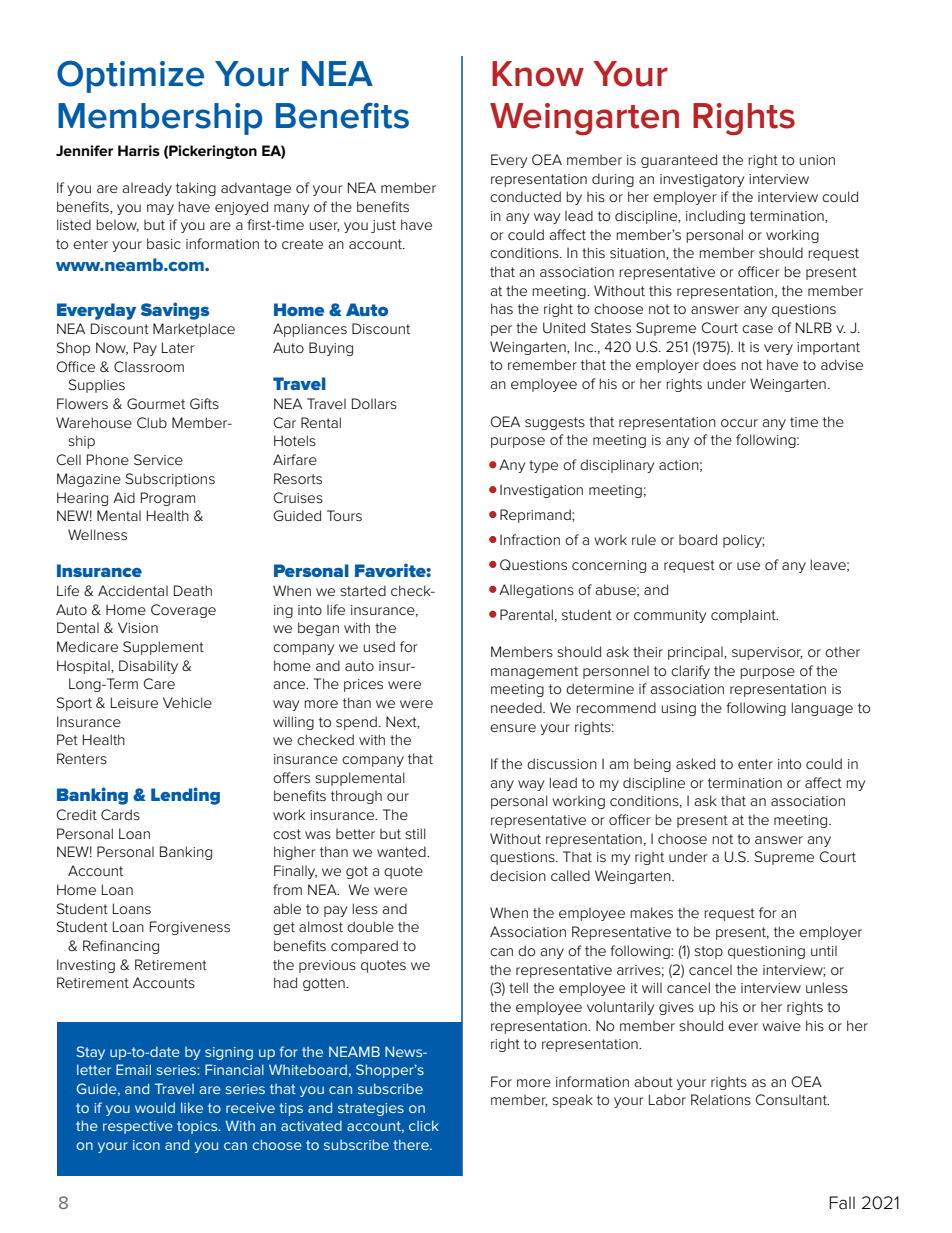  I want to click on Vision, so click(138, 627).
